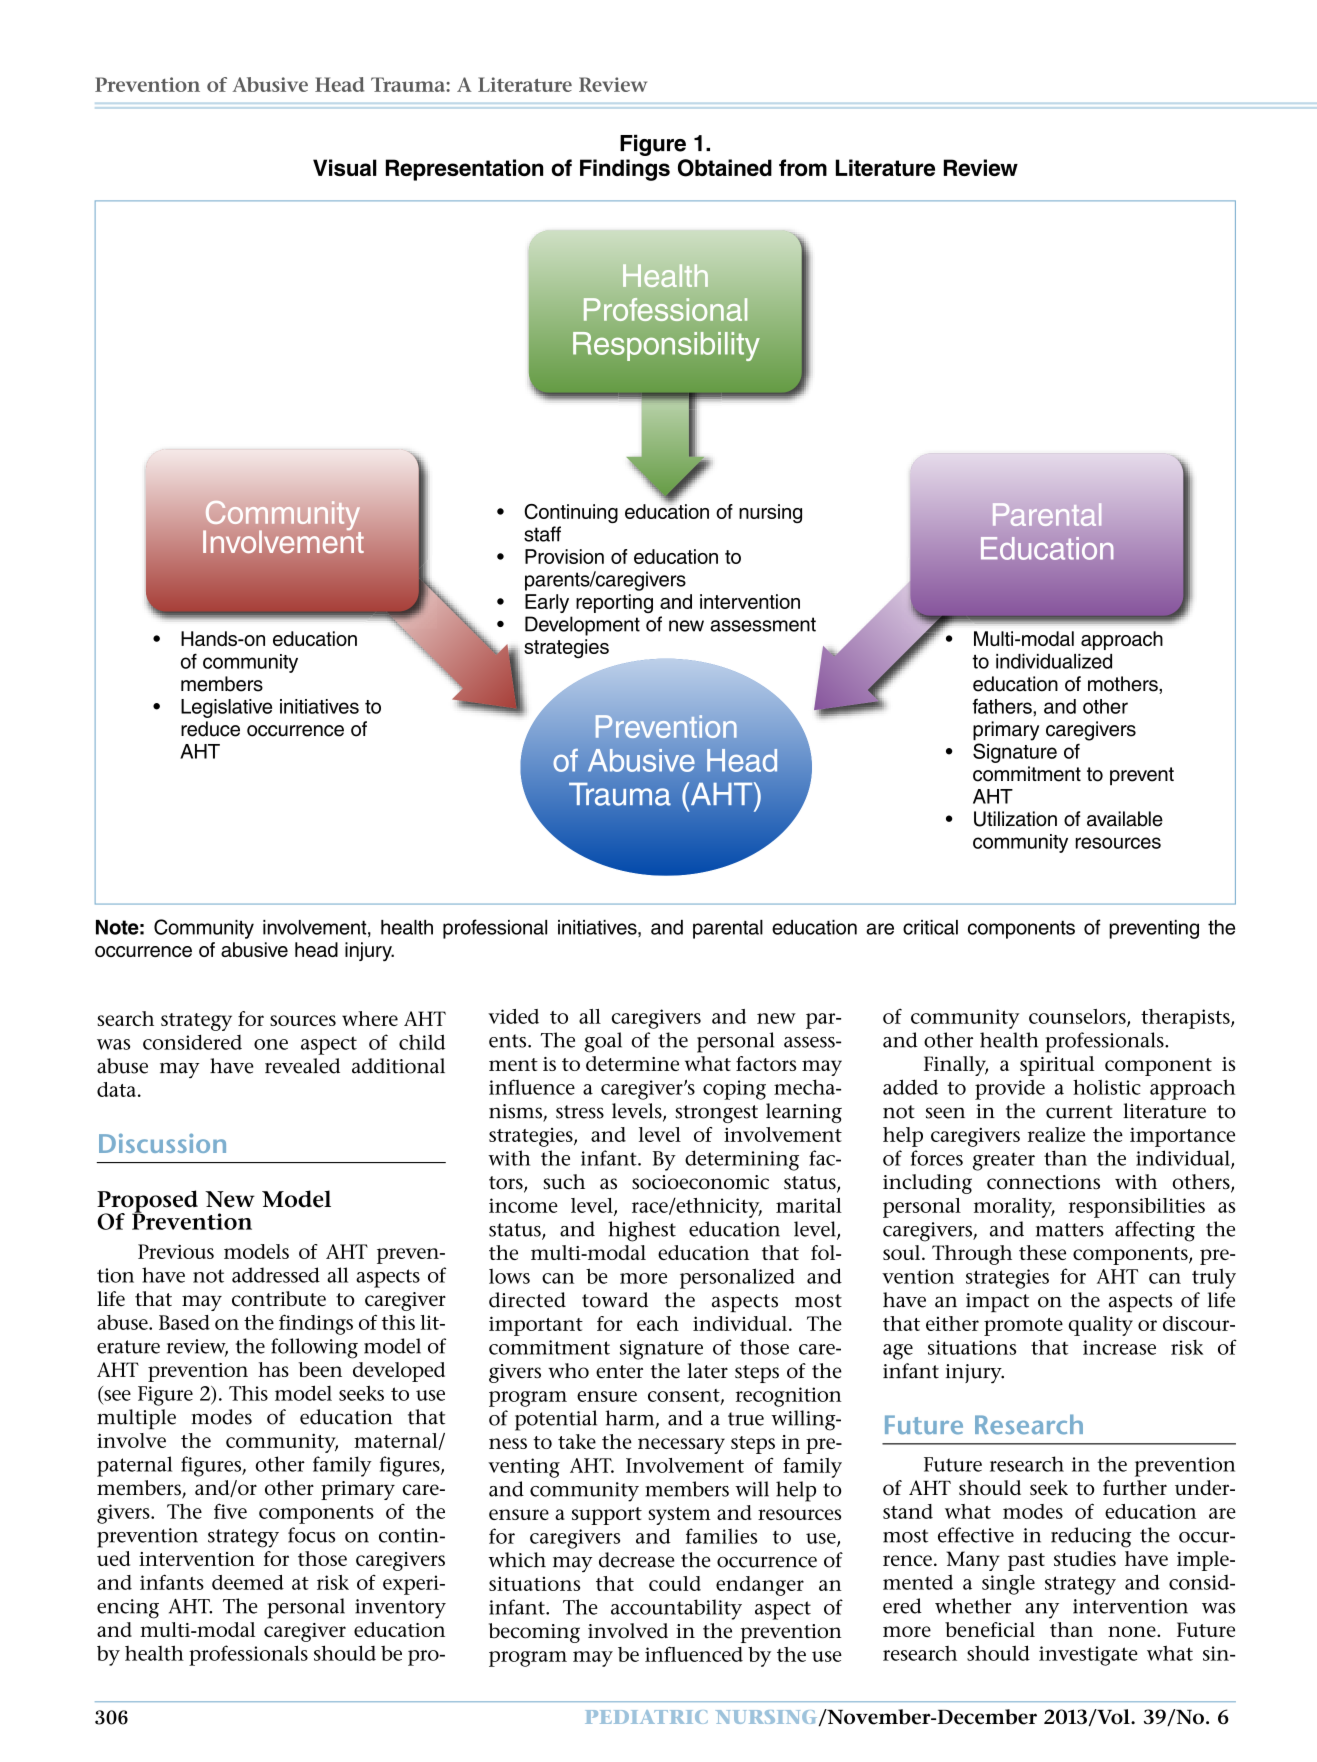 Image resolution: width=1317 pixels, height=1762 pixels. Describe the element at coordinates (302, 1066) in the page. I see `revealed` at that location.
